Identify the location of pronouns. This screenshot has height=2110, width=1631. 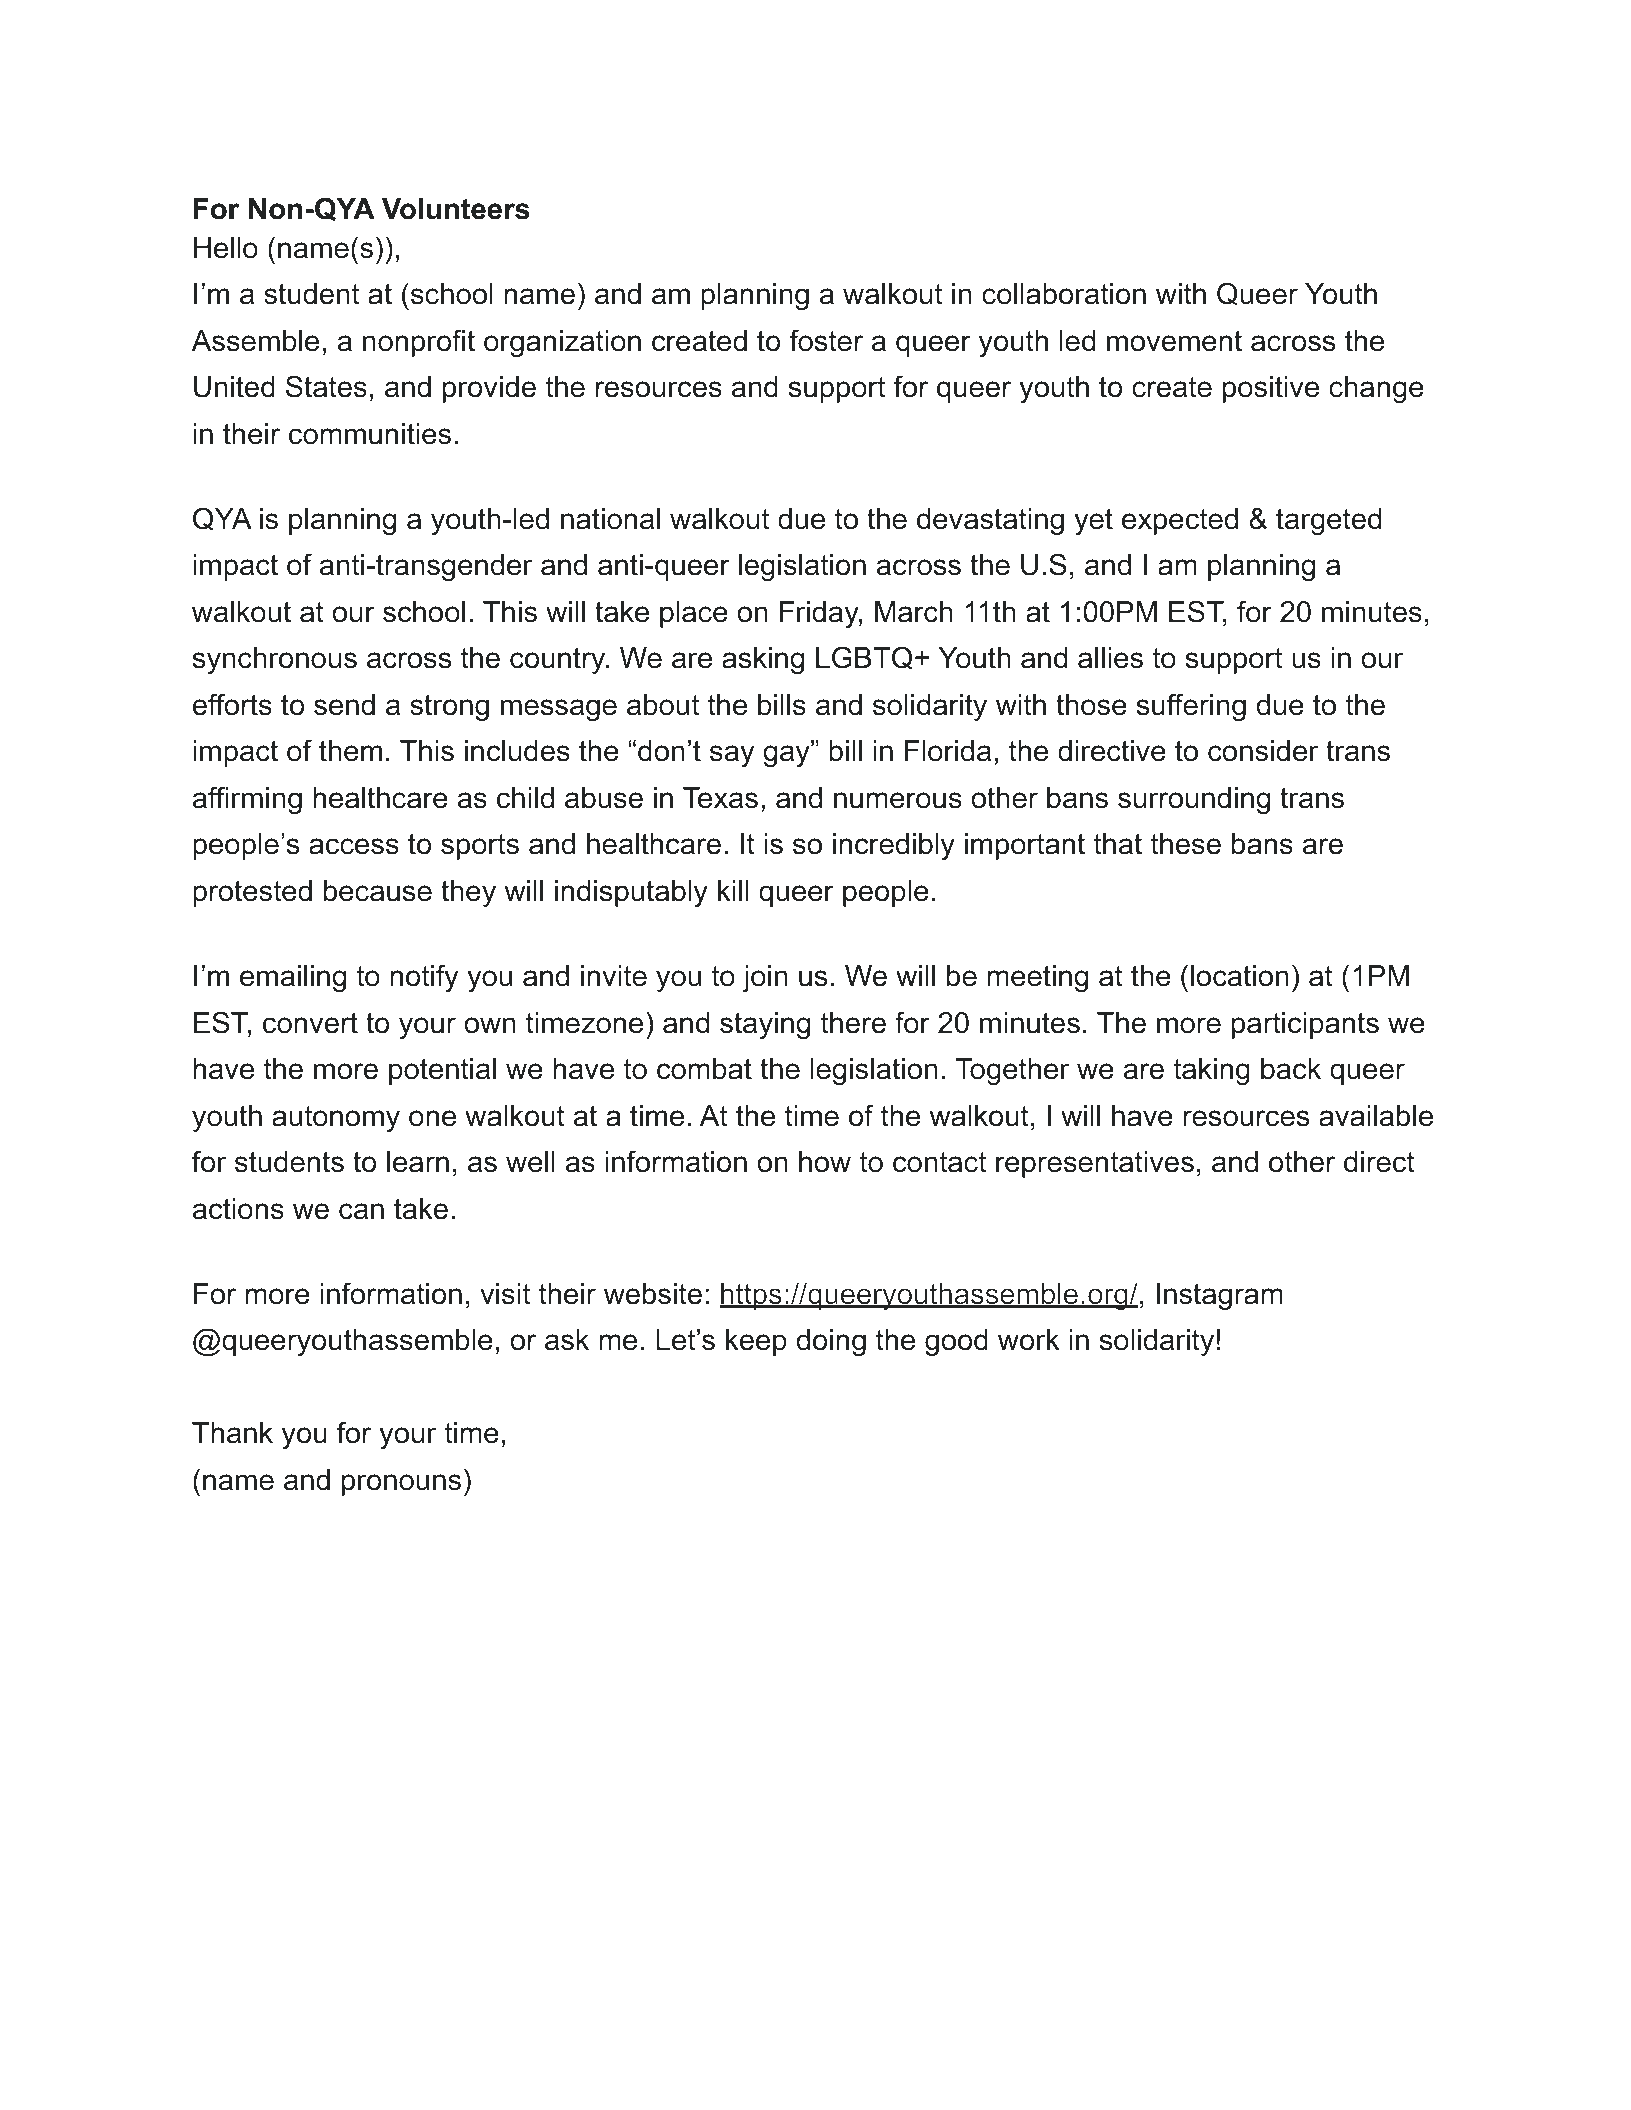
(401, 1485).
